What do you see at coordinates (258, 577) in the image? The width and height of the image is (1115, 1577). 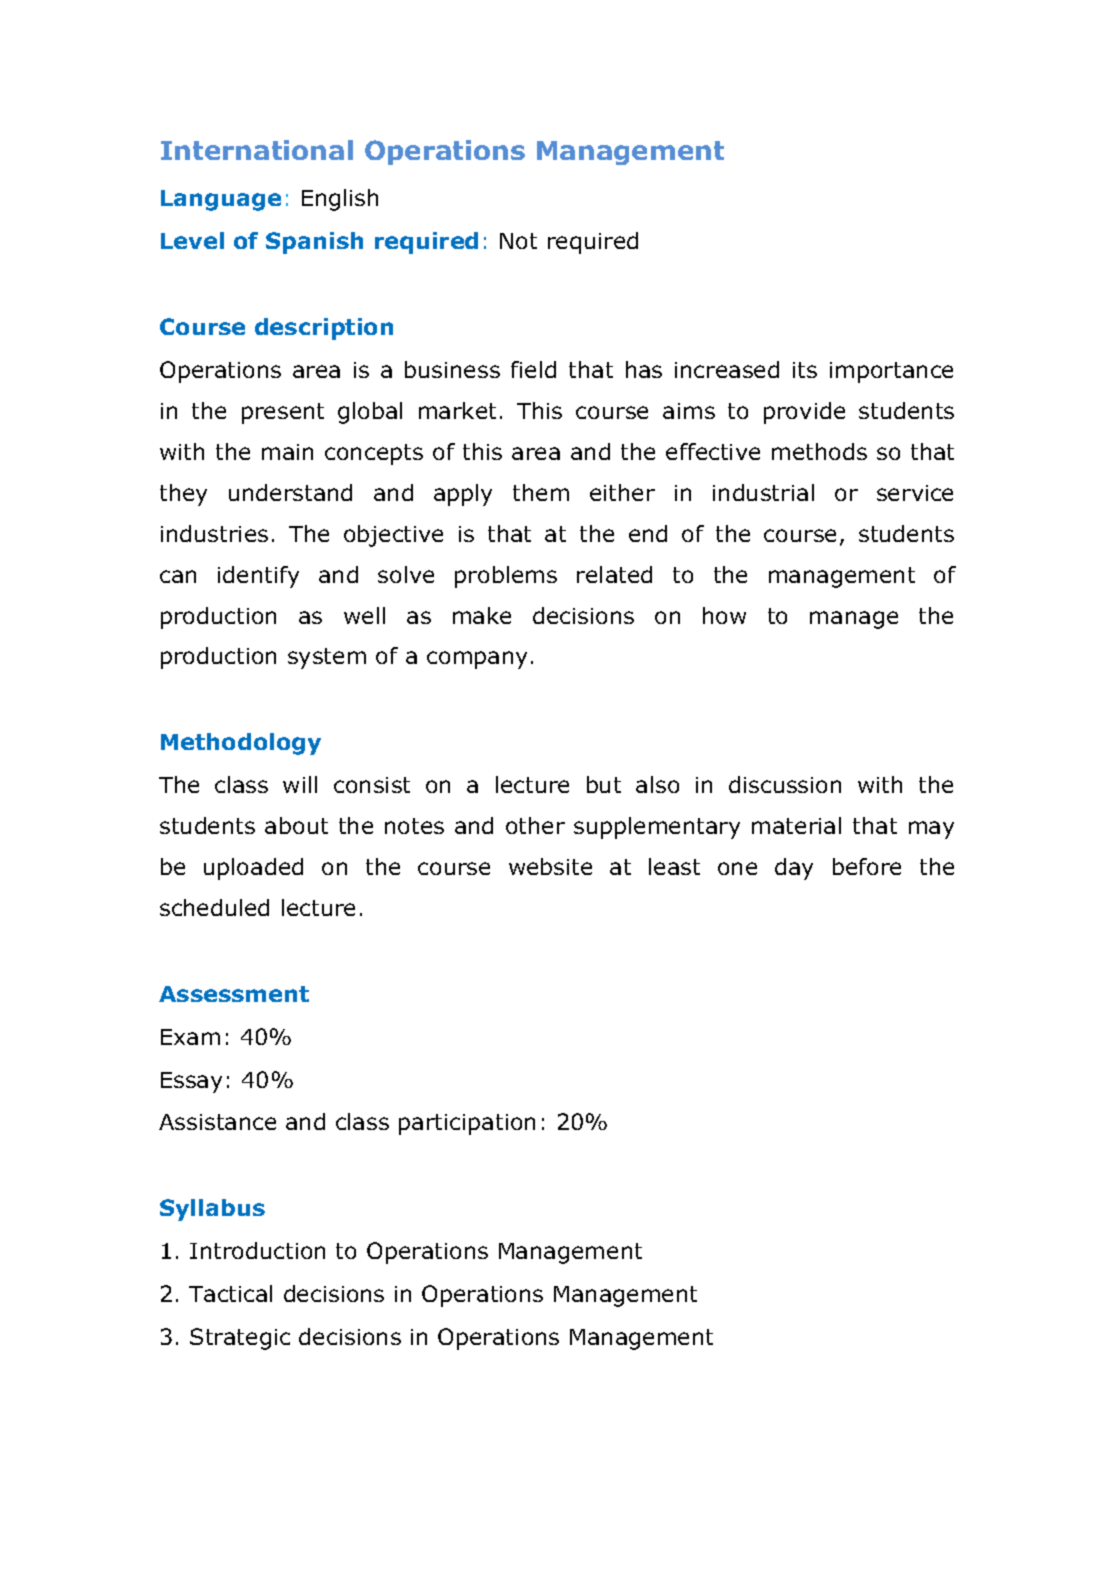 I see `identify` at bounding box center [258, 577].
